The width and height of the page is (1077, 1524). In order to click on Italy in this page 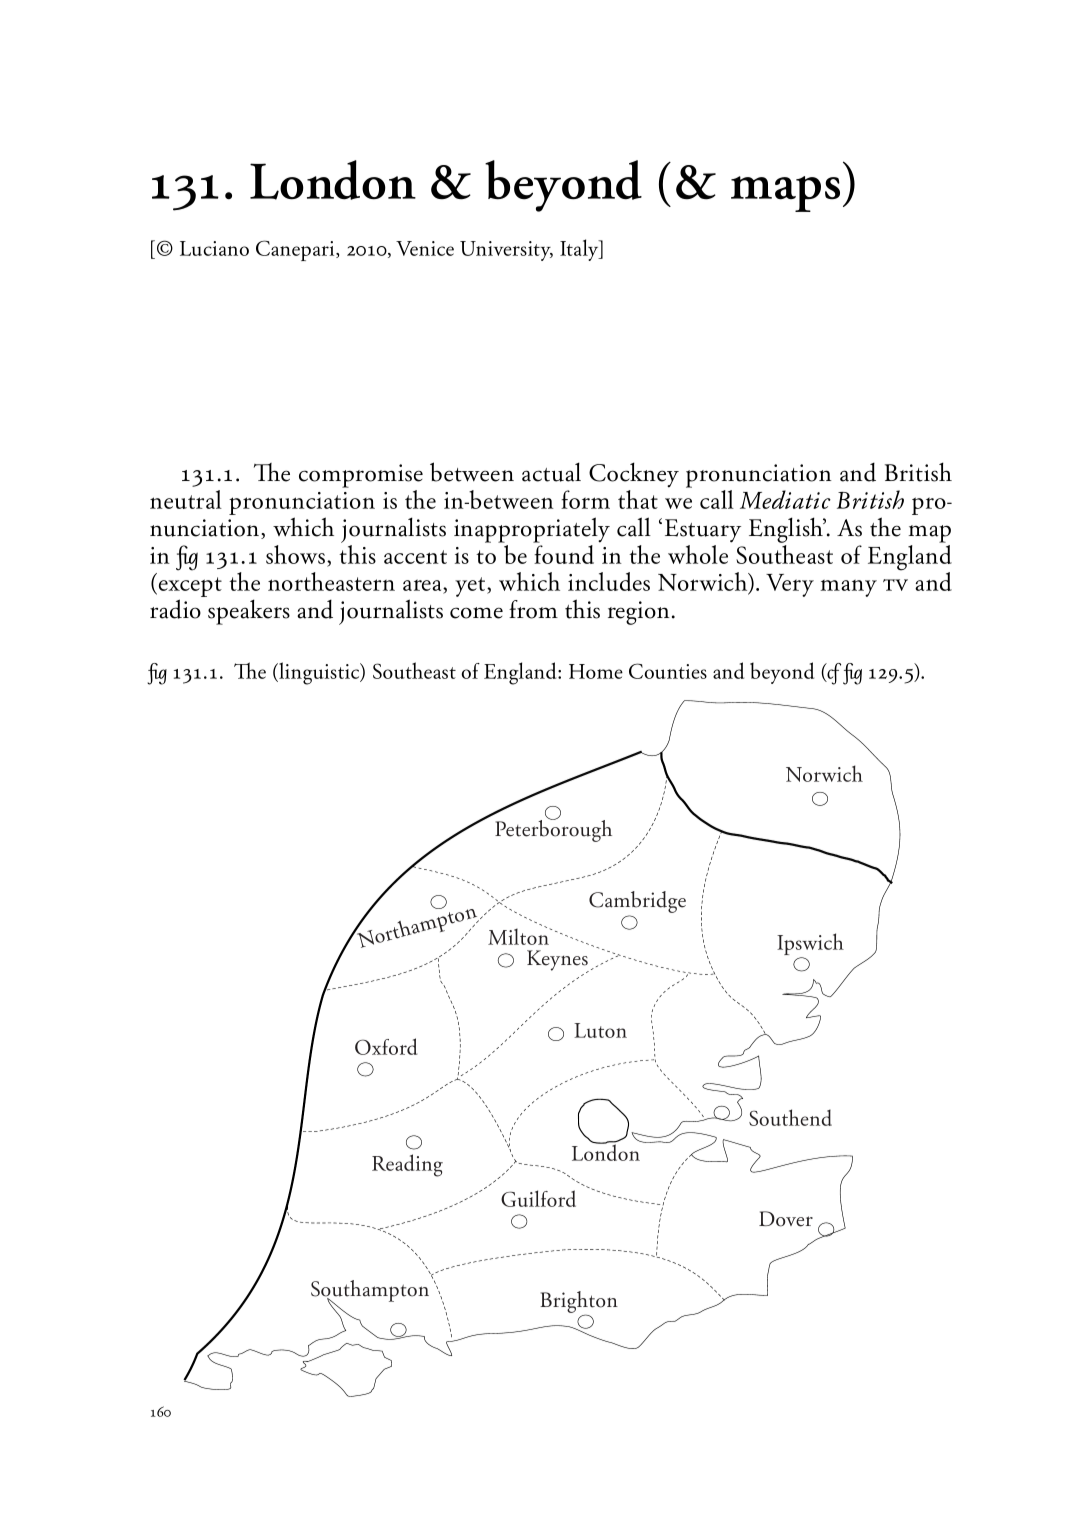, I will do `click(580, 250)`.
